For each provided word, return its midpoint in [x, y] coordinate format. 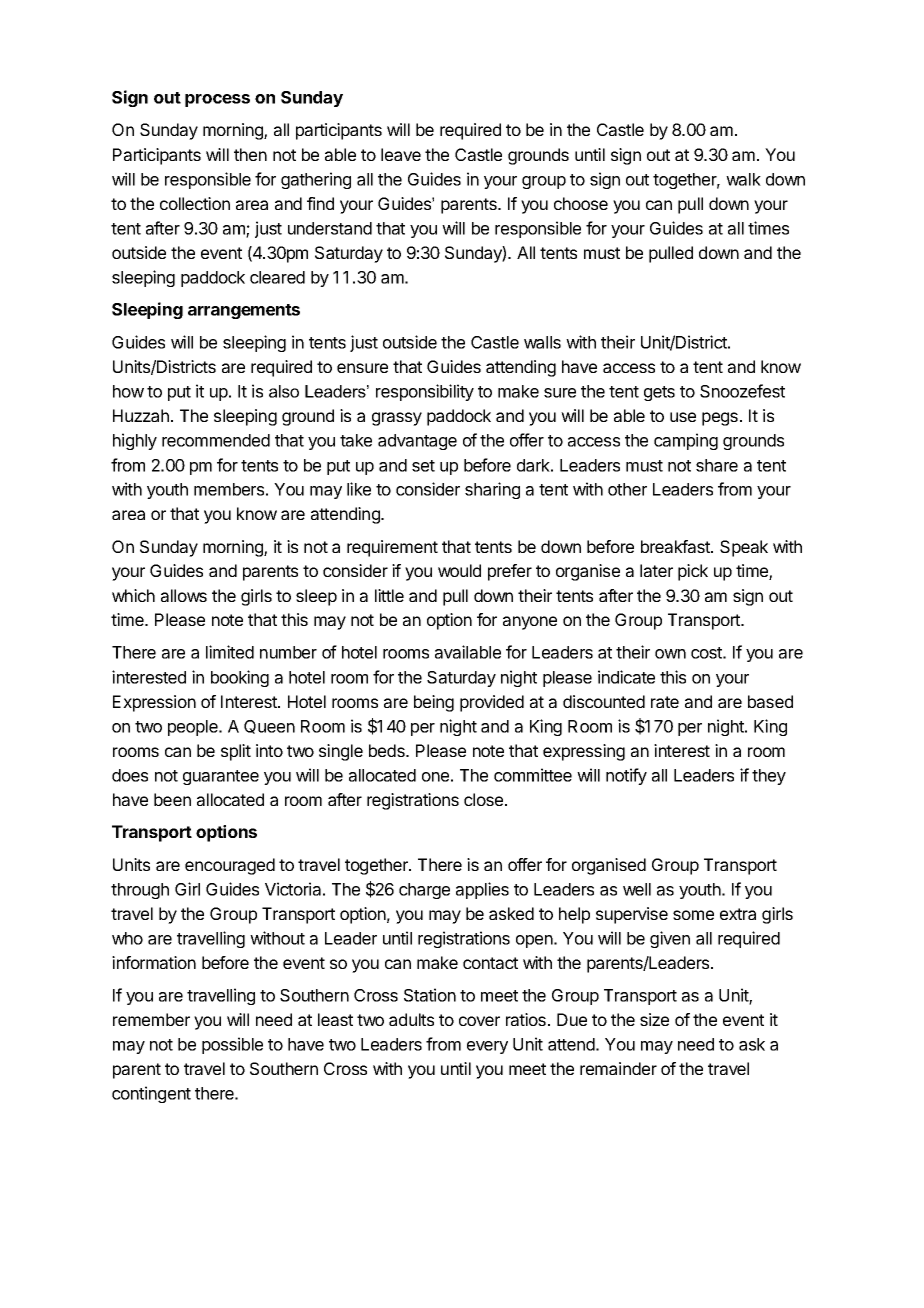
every [487, 1047]
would [459, 570]
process [217, 100]
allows [184, 595]
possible [232, 1045]
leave [401, 154]
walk [743, 179]
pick [693, 572]
